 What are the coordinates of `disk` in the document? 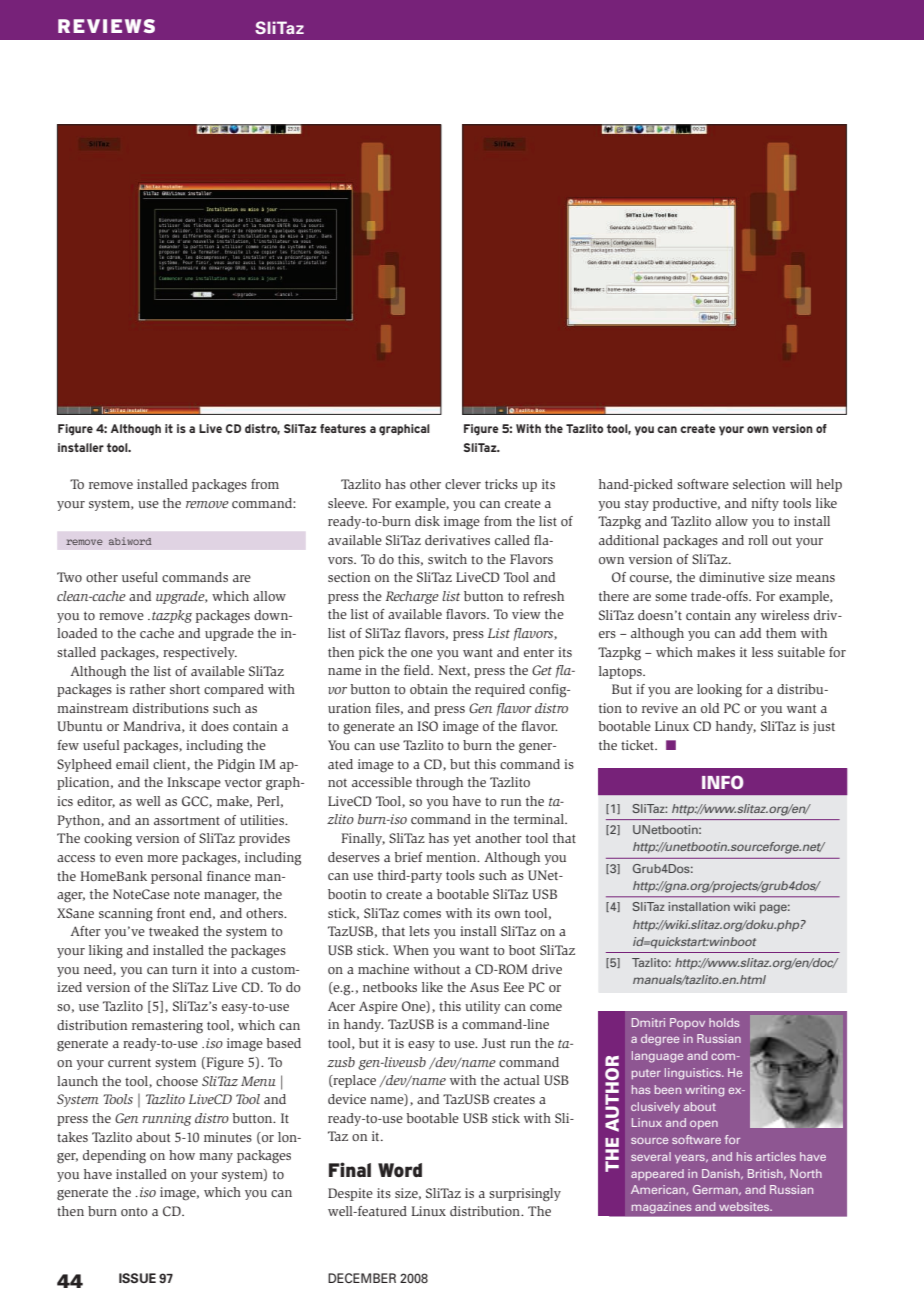 It's located at (427, 521).
